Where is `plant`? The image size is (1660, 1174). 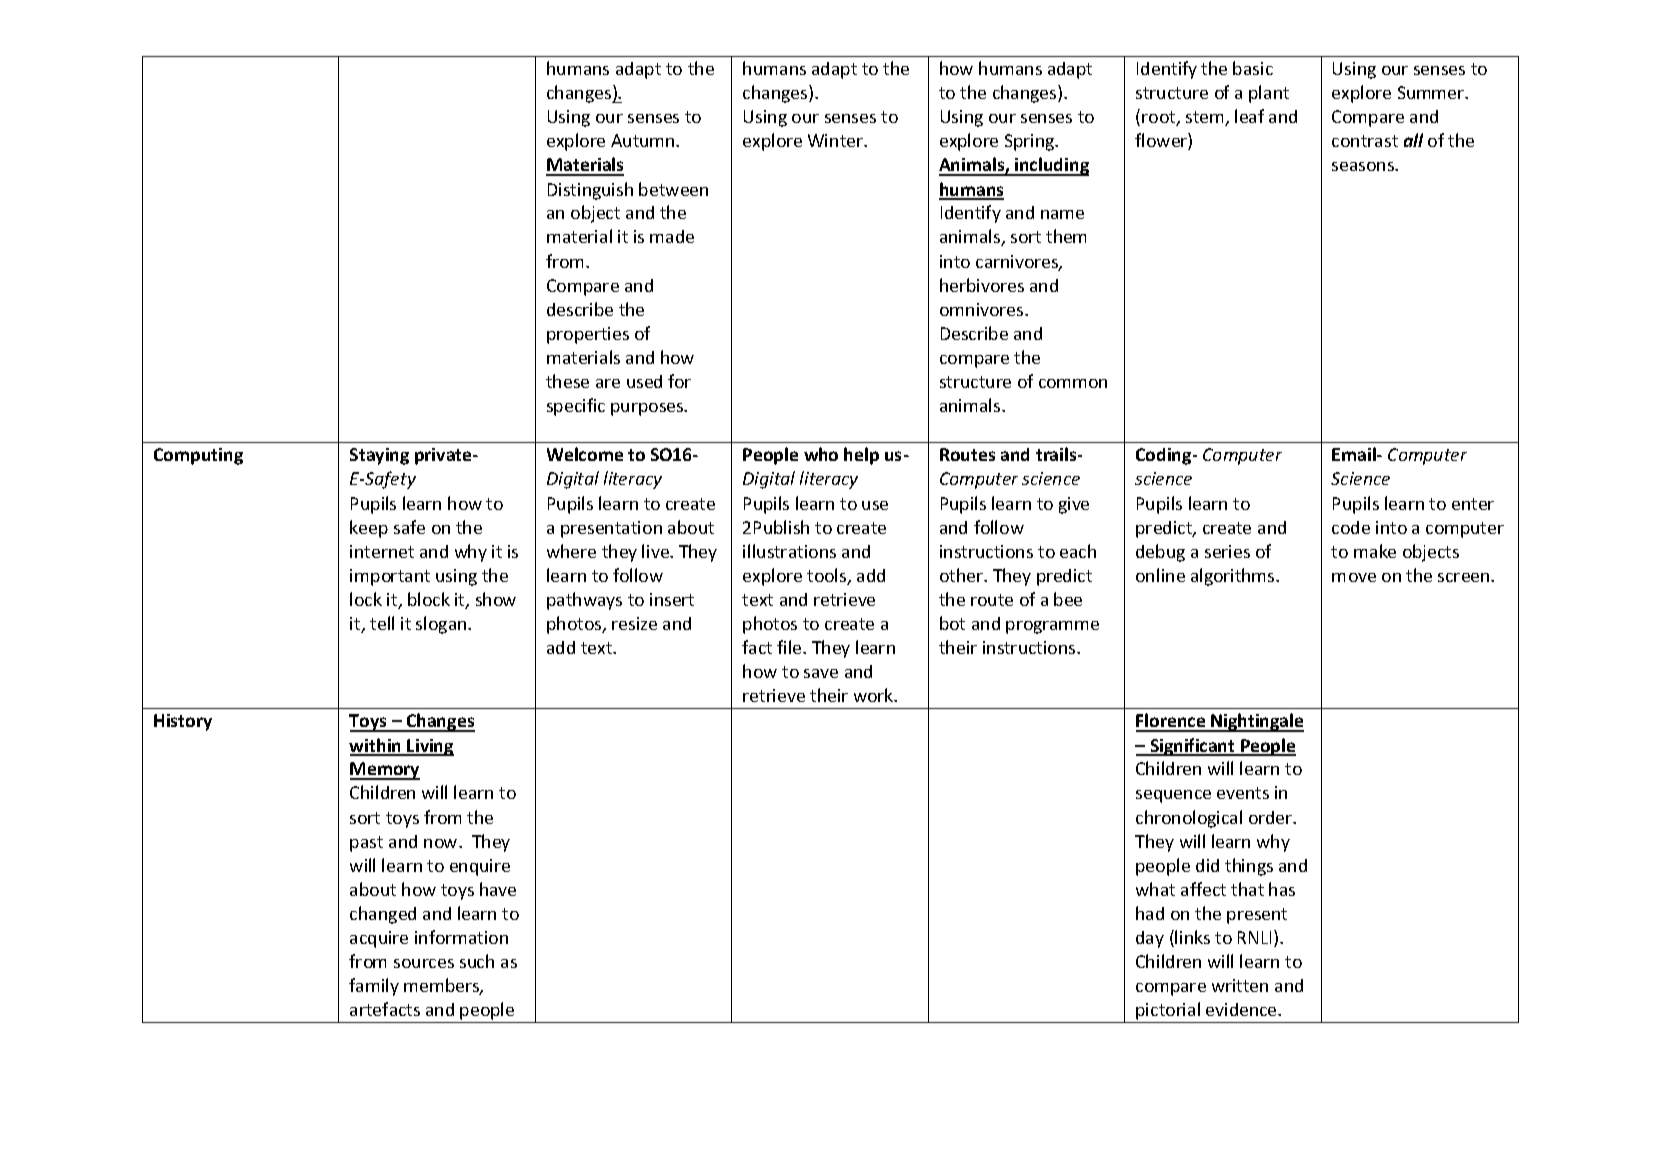
plant is located at coordinates (1269, 94).
